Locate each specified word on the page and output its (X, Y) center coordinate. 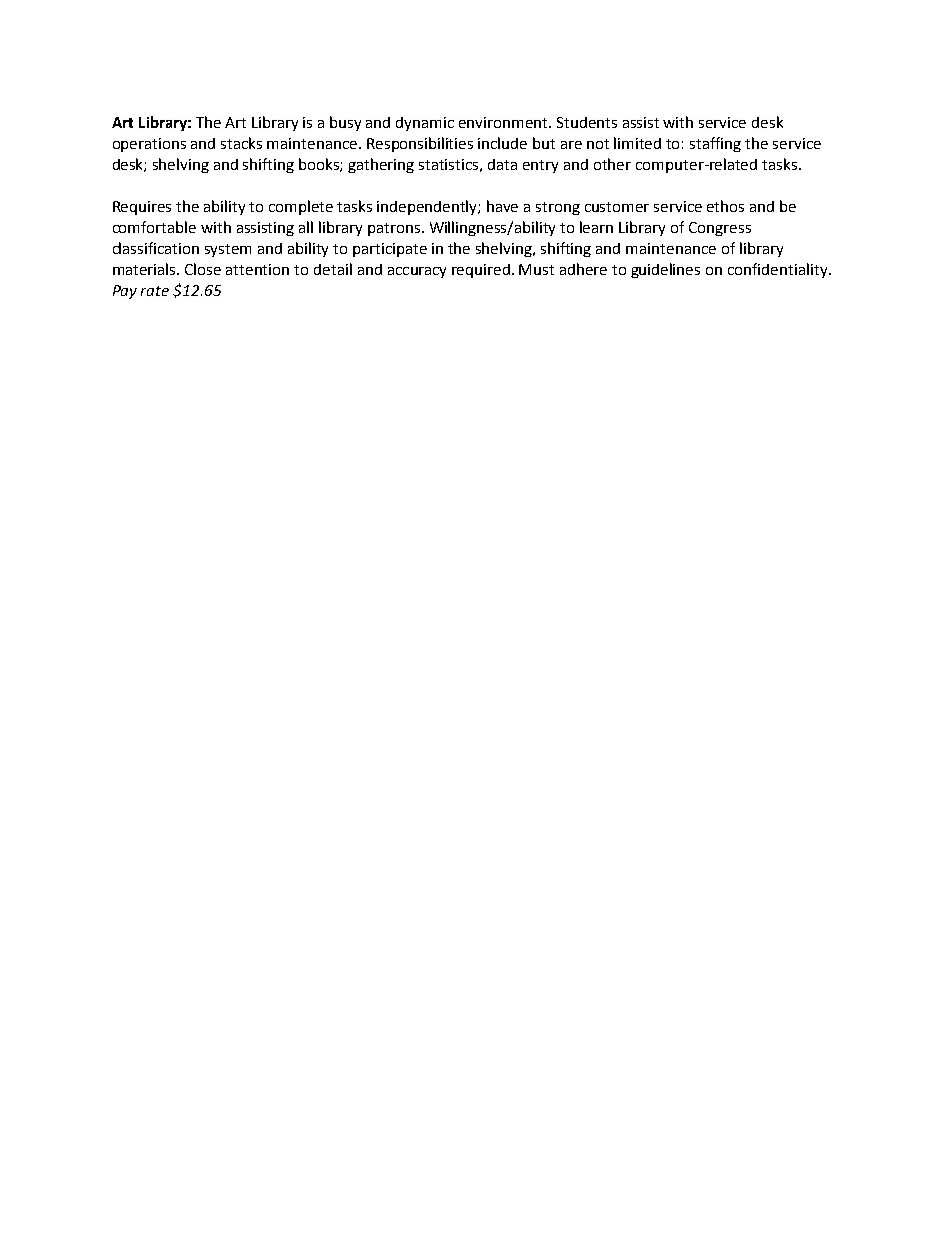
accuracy (417, 272)
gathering (381, 165)
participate (390, 250)
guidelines (665, 270)
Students (587, 122)
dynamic (425, 124)
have (502, 206)
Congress (720, 229)
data (502, 164)
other (612, 164)
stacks (241, 143)
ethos (725, 206)
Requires (142, 208)
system (228, 250)
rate (155, 291)
